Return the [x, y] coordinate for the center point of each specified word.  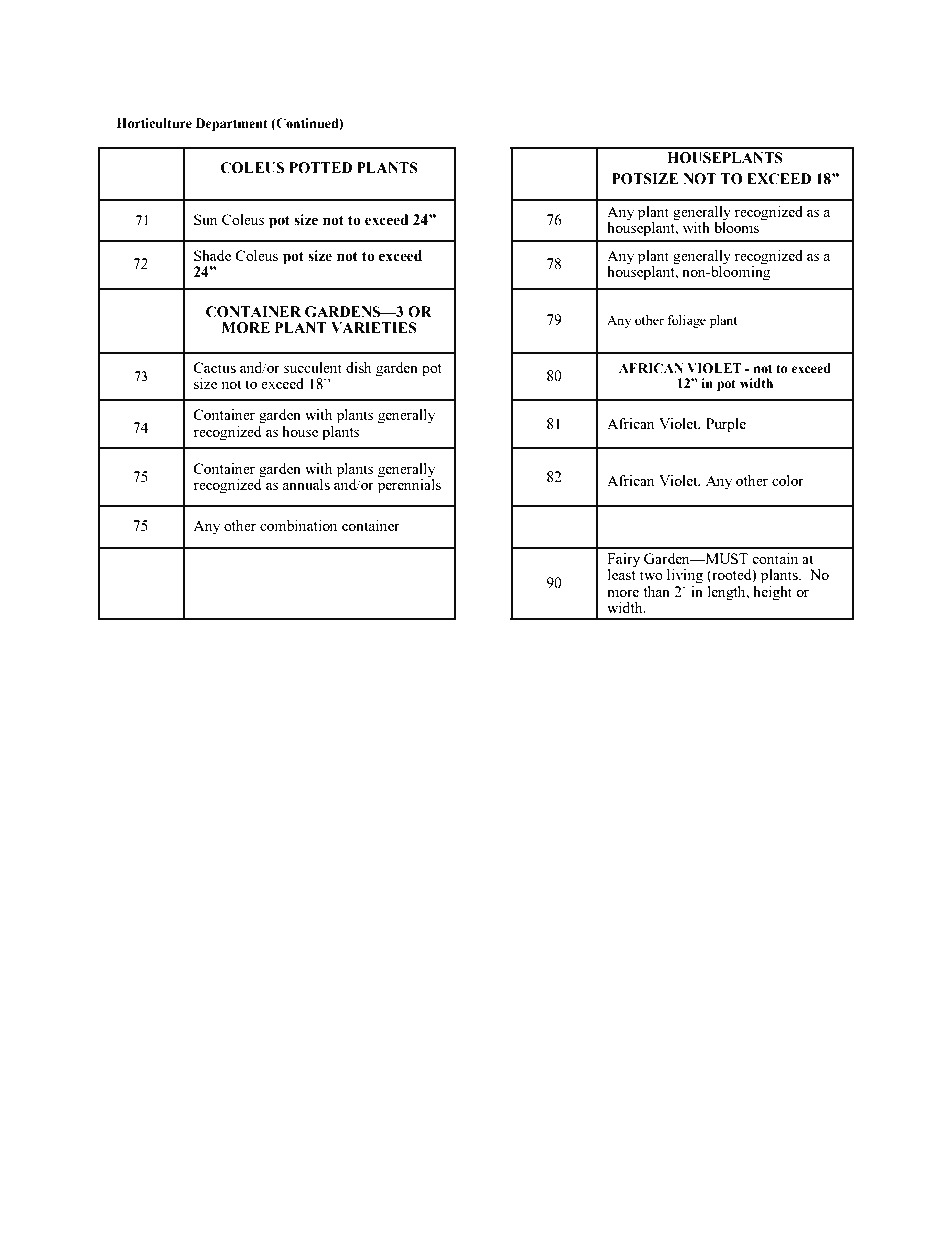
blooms [736, 226]
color [788, 480]
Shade [212, 255]
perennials [409, 485]
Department [232, 124]
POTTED [320, 168]
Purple [726, 425]
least [622, 573]
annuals [306, 484]
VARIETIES [374, 328]
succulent [313, 367]
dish [358, 367]
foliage [686, 321]
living [685, 576]
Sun [205, 219]
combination [298, 525]
